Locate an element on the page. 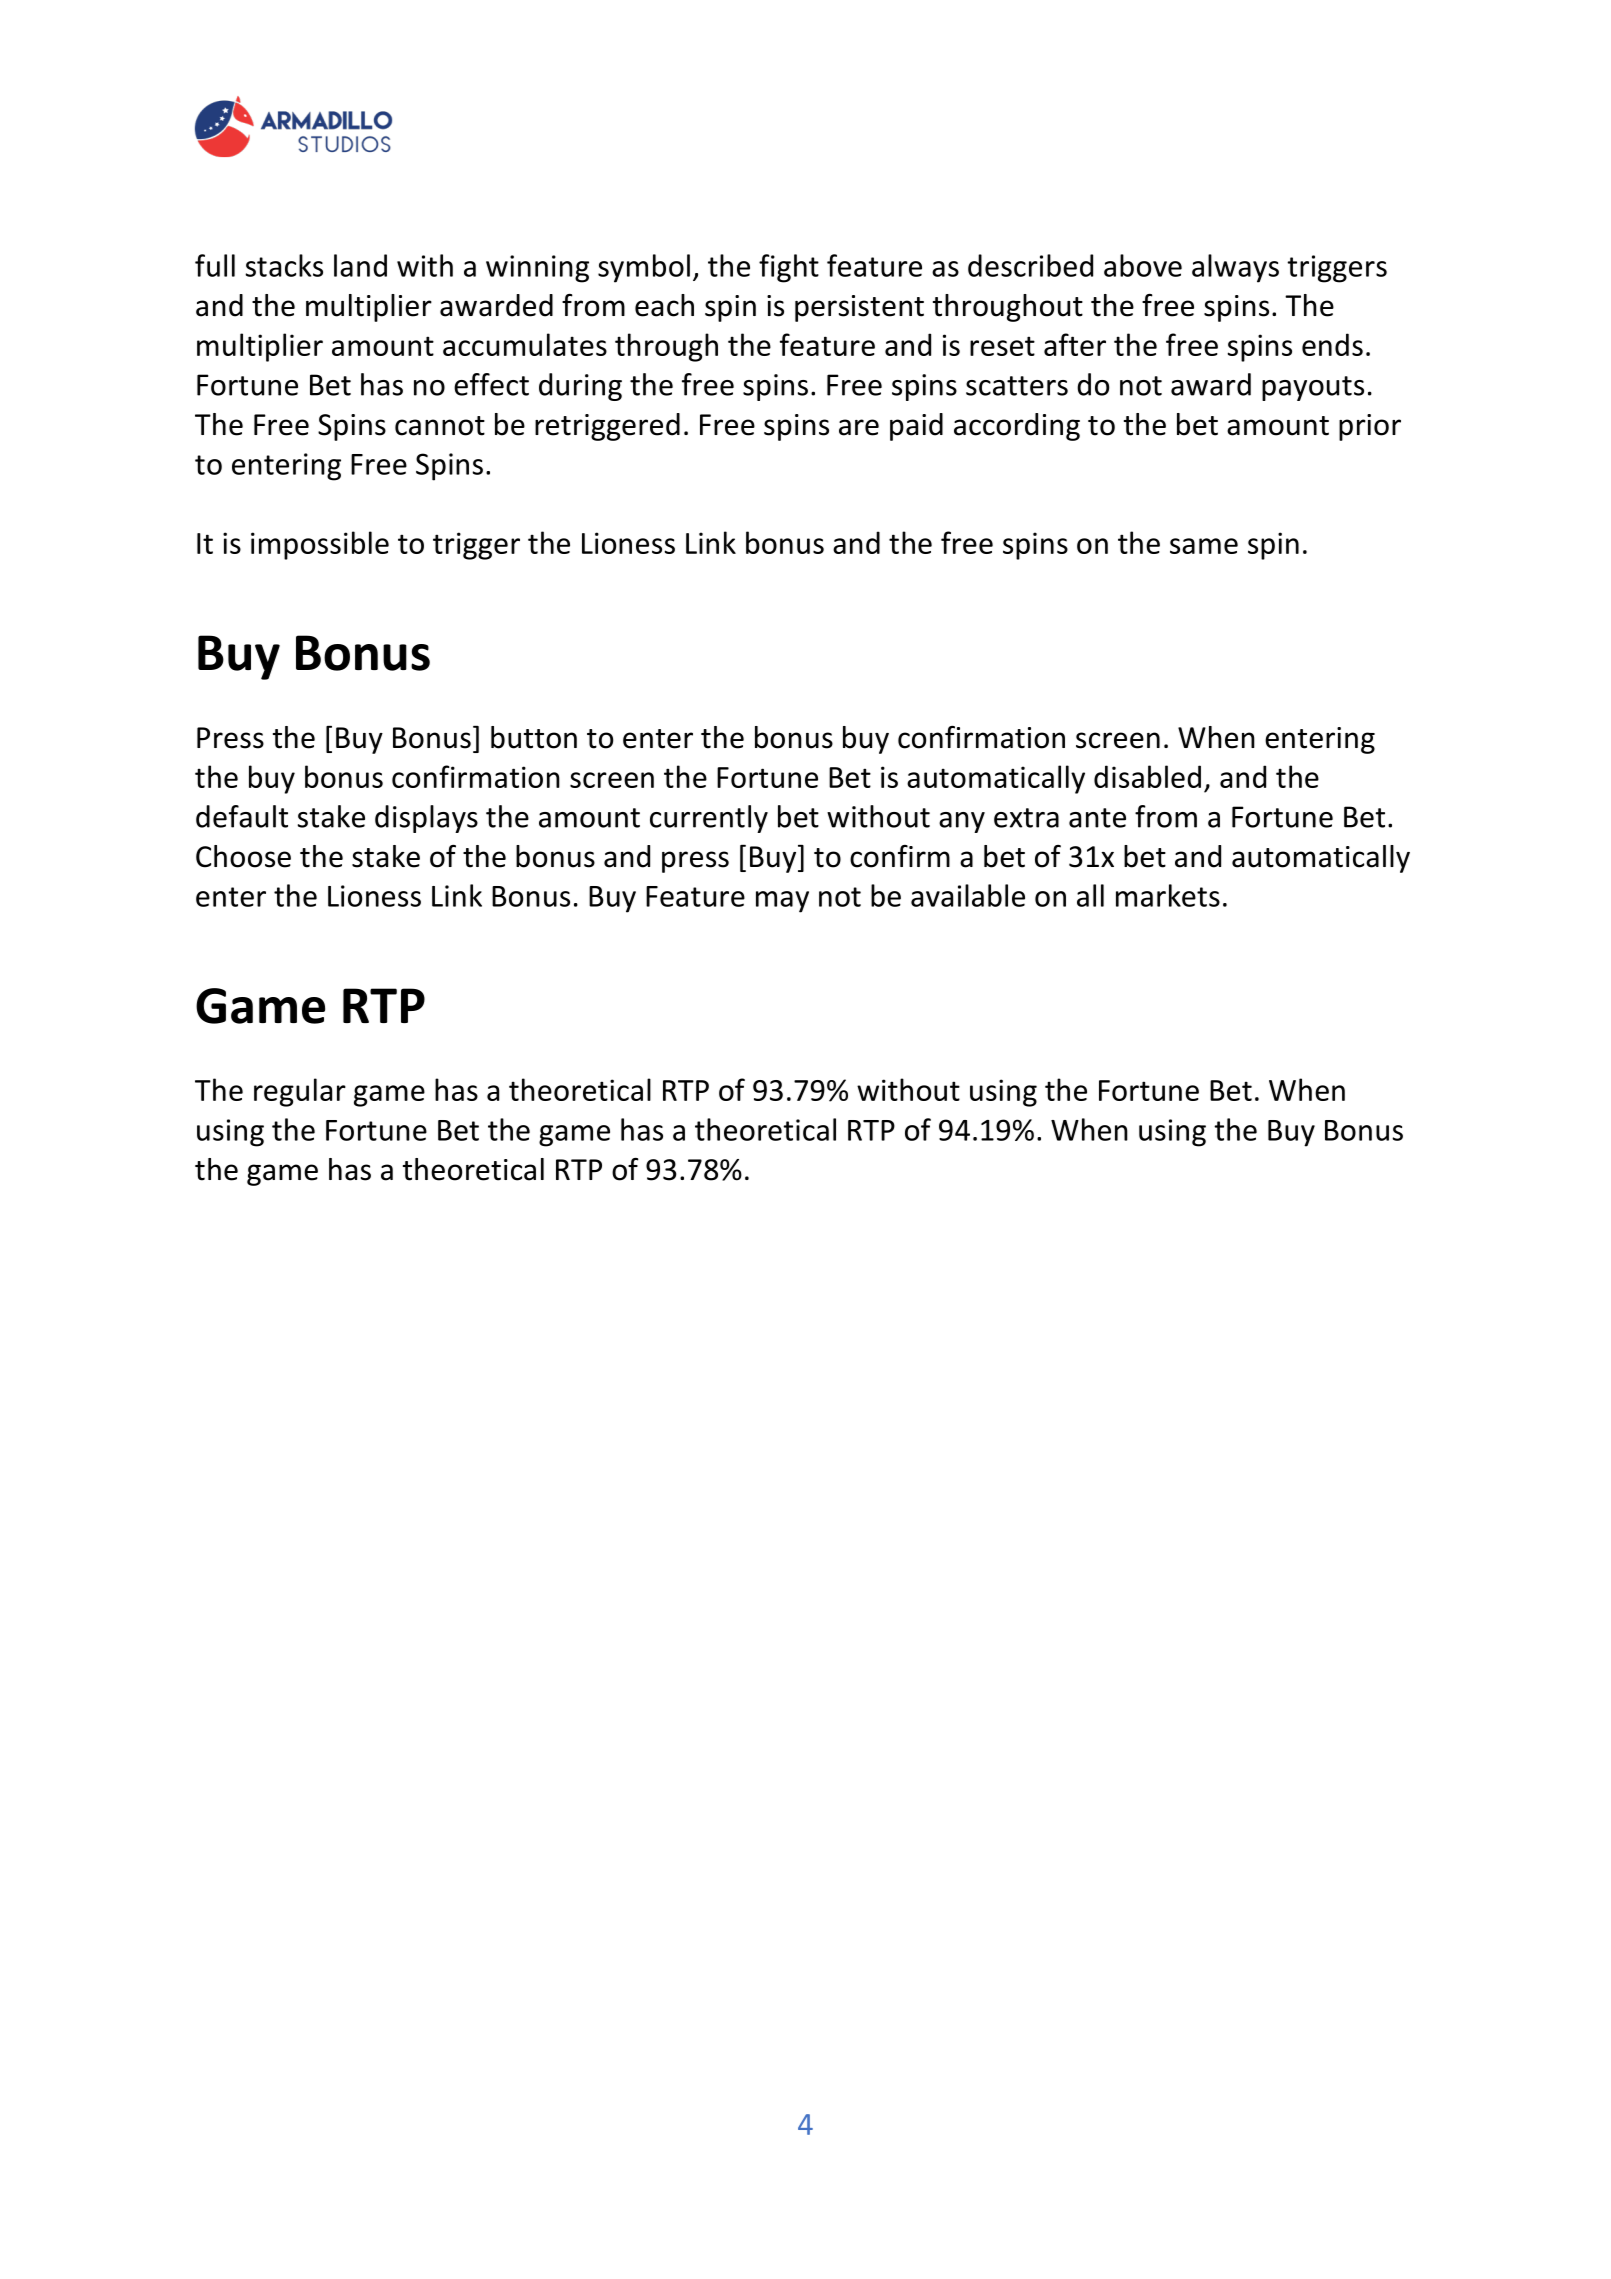 The width and height of the page is (1611, 2279). always is located at coordinates (1235, 268).
